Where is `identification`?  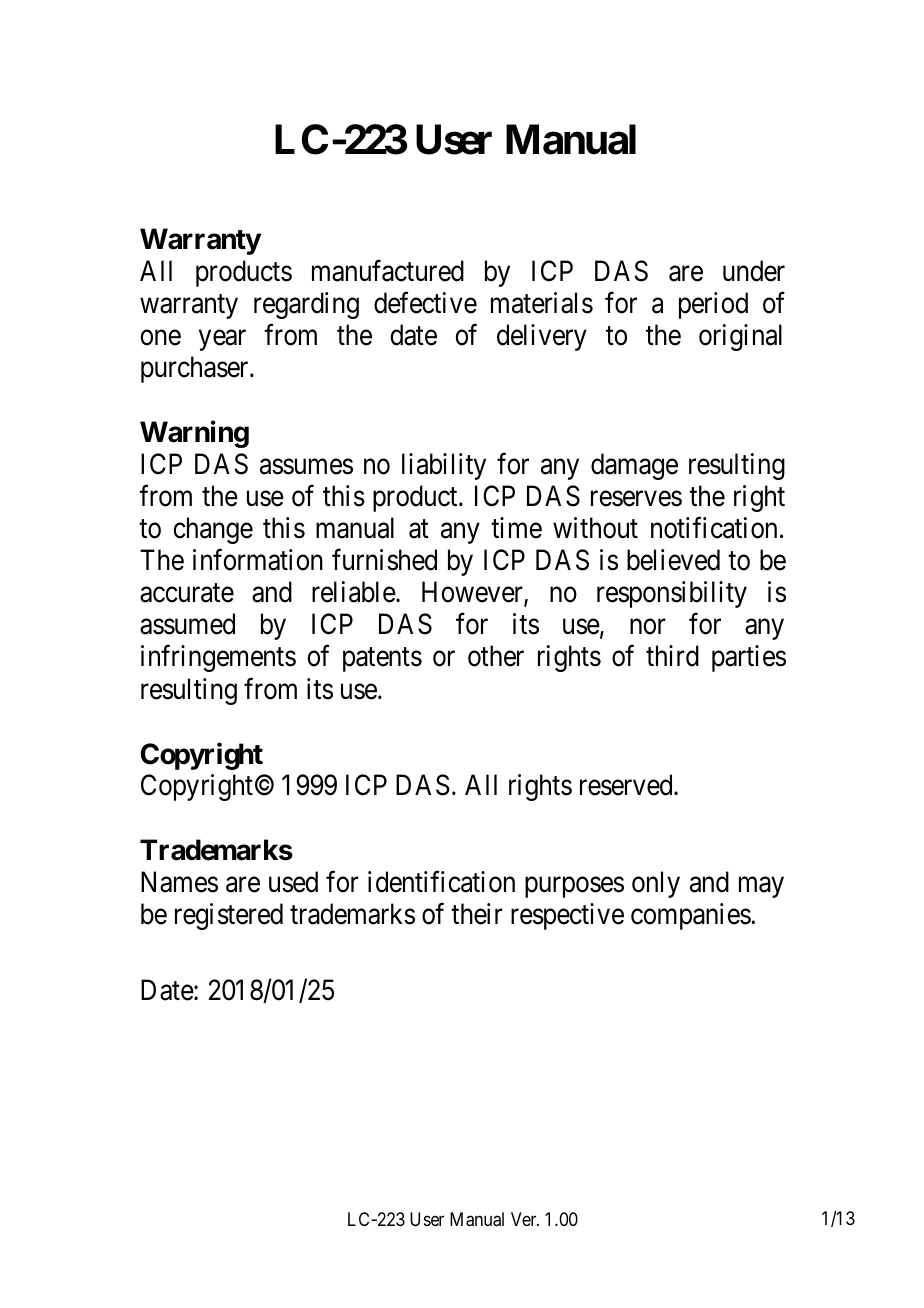 identification is located at coordinates (441, 882).
